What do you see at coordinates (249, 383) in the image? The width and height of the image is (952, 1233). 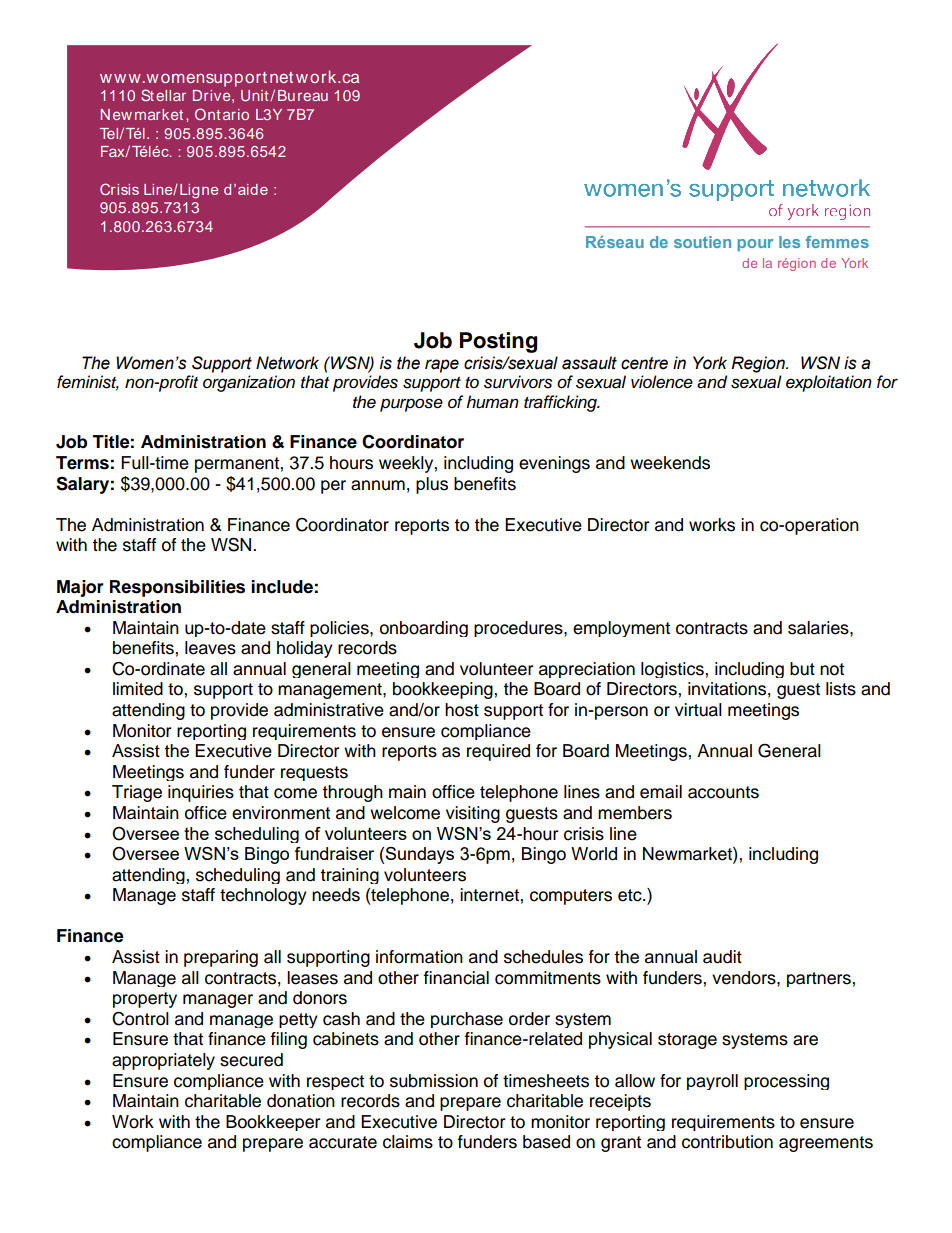 I see `organization` at bounding box center [249, 383].
